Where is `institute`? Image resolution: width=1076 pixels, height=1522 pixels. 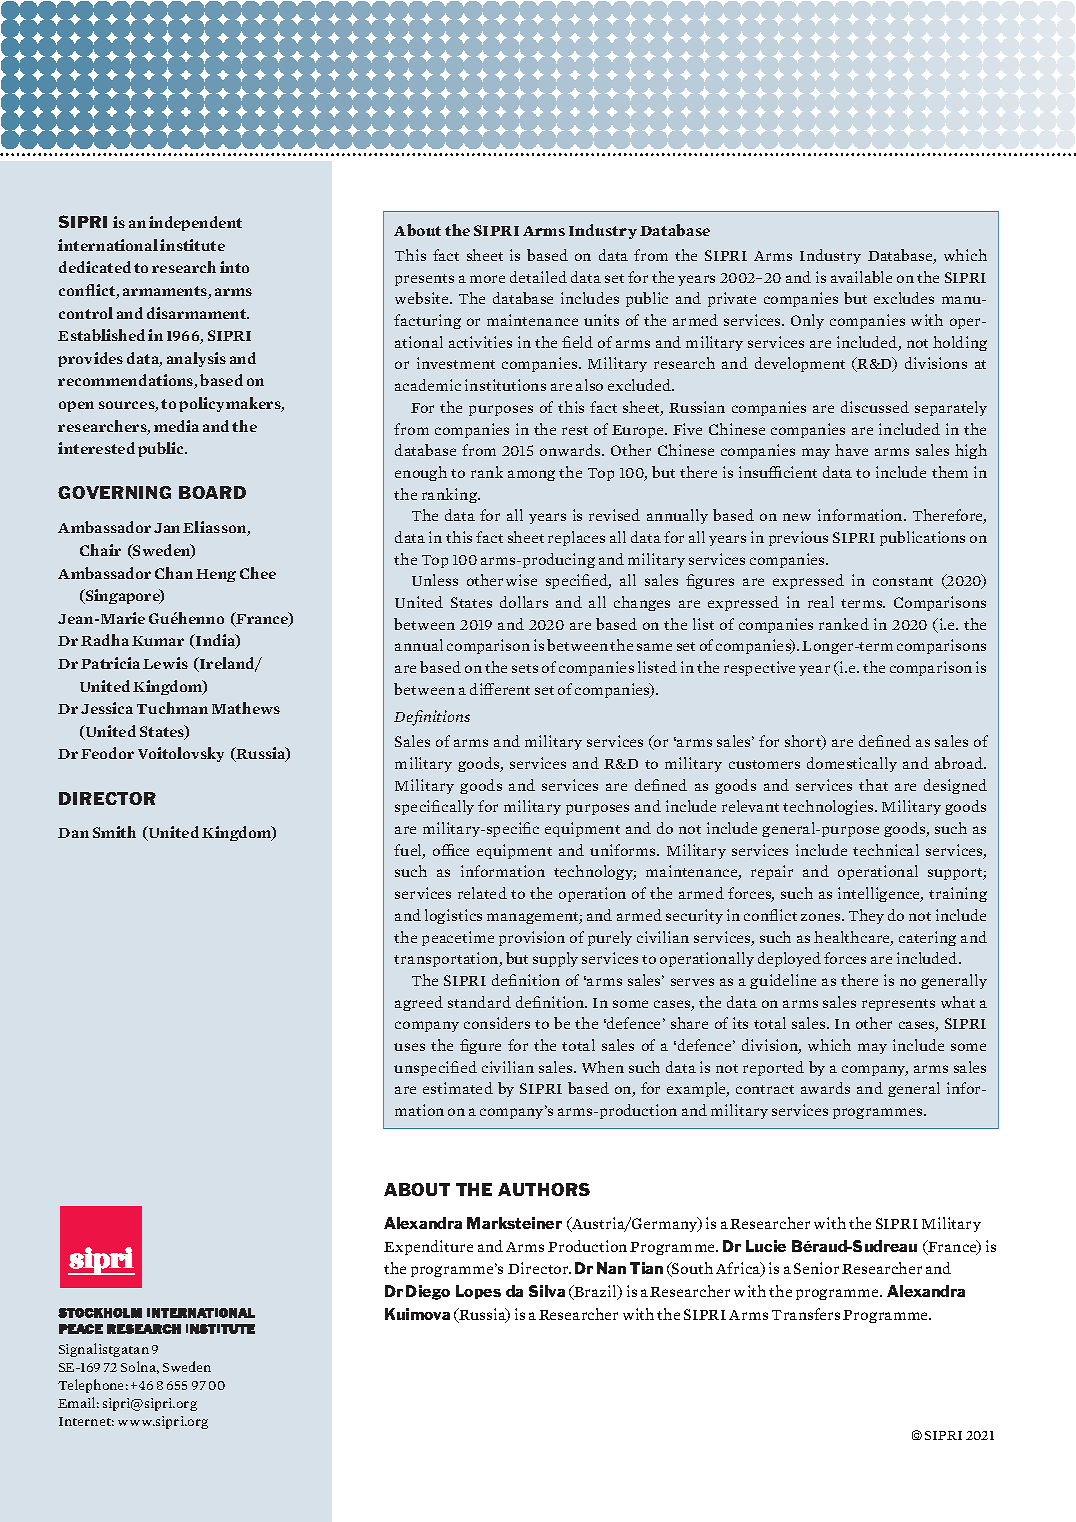
institute is located at coordinates (192, 245).
